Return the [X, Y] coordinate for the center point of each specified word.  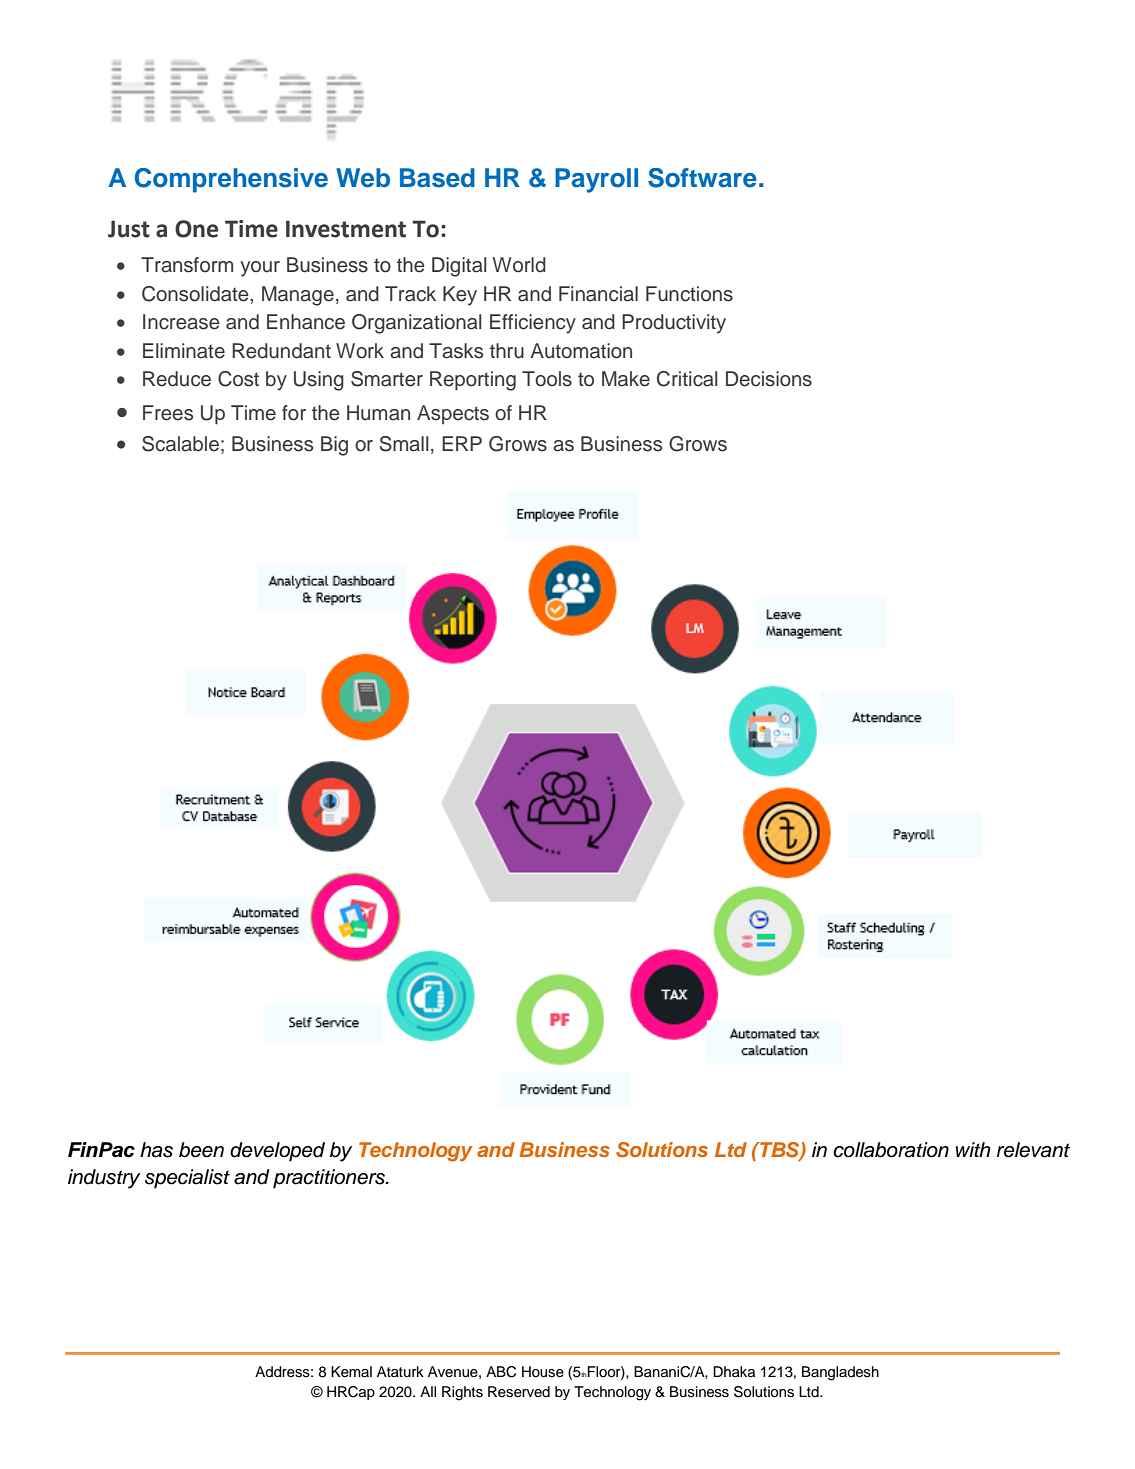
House [543, 1372]
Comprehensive [231, 180]
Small [404, 444]
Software [702, 178]
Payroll [596, 180]
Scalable [180, 444]
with [973, 1149]
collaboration [891, 1150]
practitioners [330, 1179]
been [201, 1150]
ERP [462, 443]
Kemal [351, 1372]
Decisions [769, 379]
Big [334, 446]
